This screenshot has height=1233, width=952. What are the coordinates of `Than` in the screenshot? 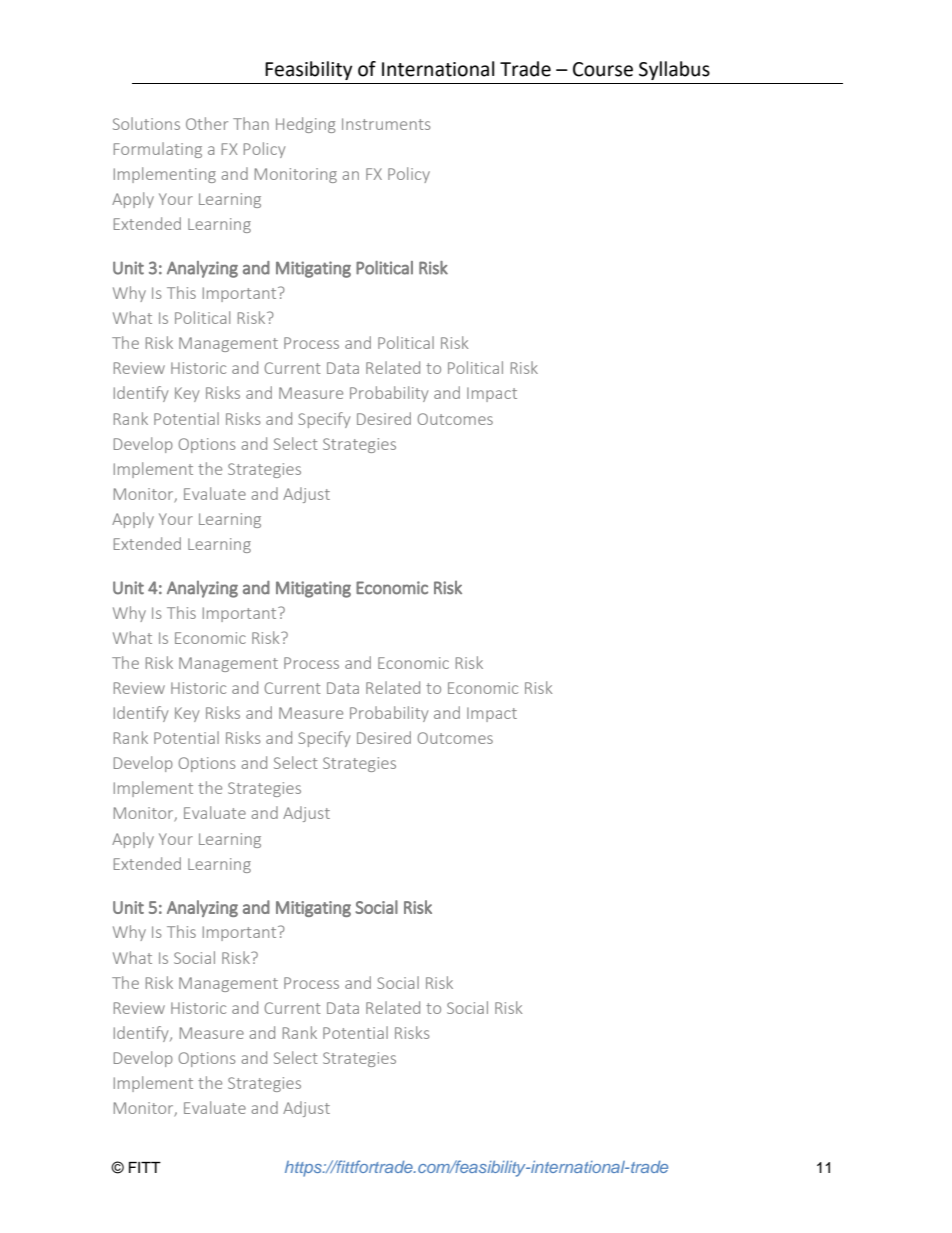 It's located at (251, 123).
